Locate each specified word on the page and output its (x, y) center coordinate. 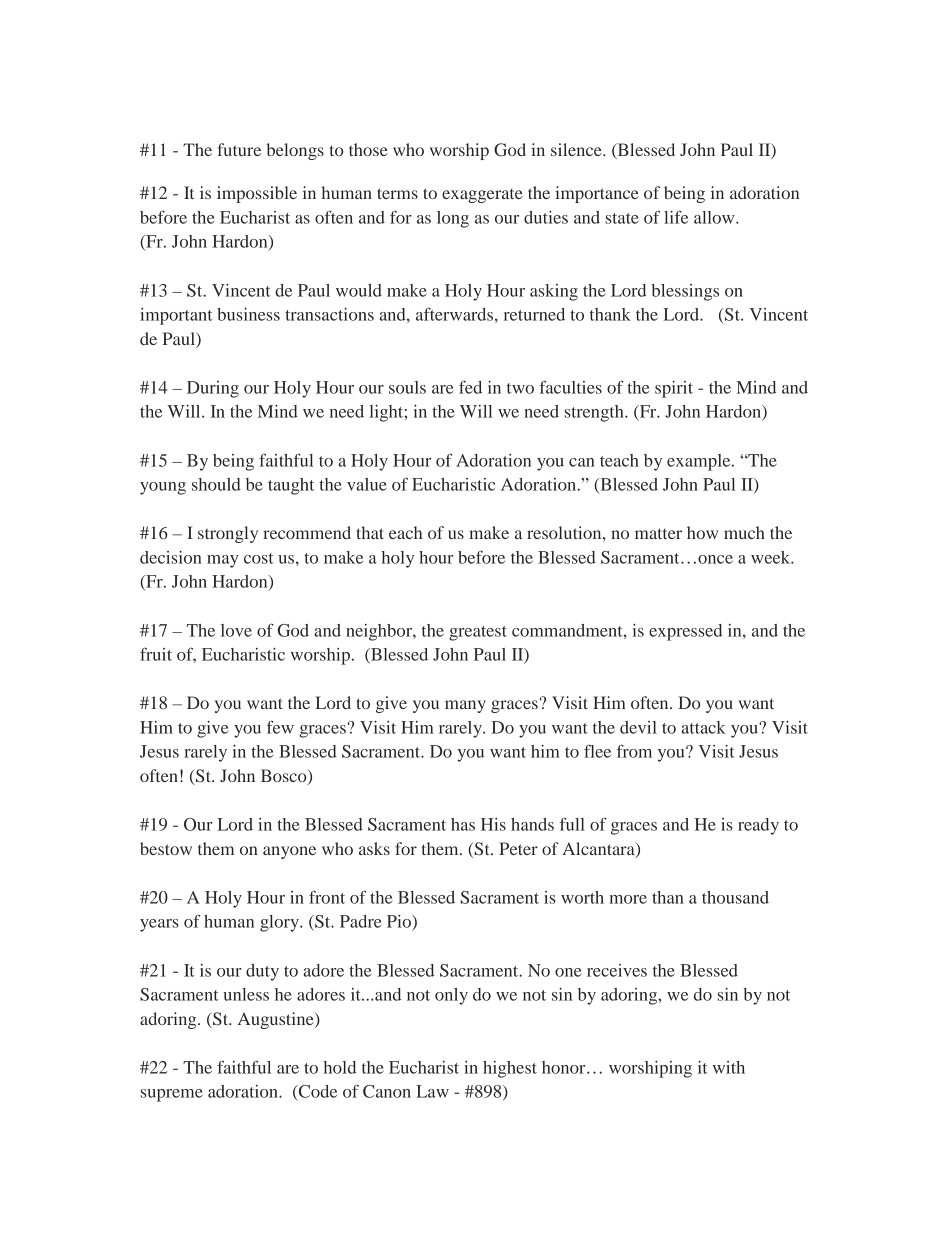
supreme (172, 1095)
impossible (257, 194)
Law (432, 1091)
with (729, 1067)
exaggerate (482, 196)
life (676, 217)
